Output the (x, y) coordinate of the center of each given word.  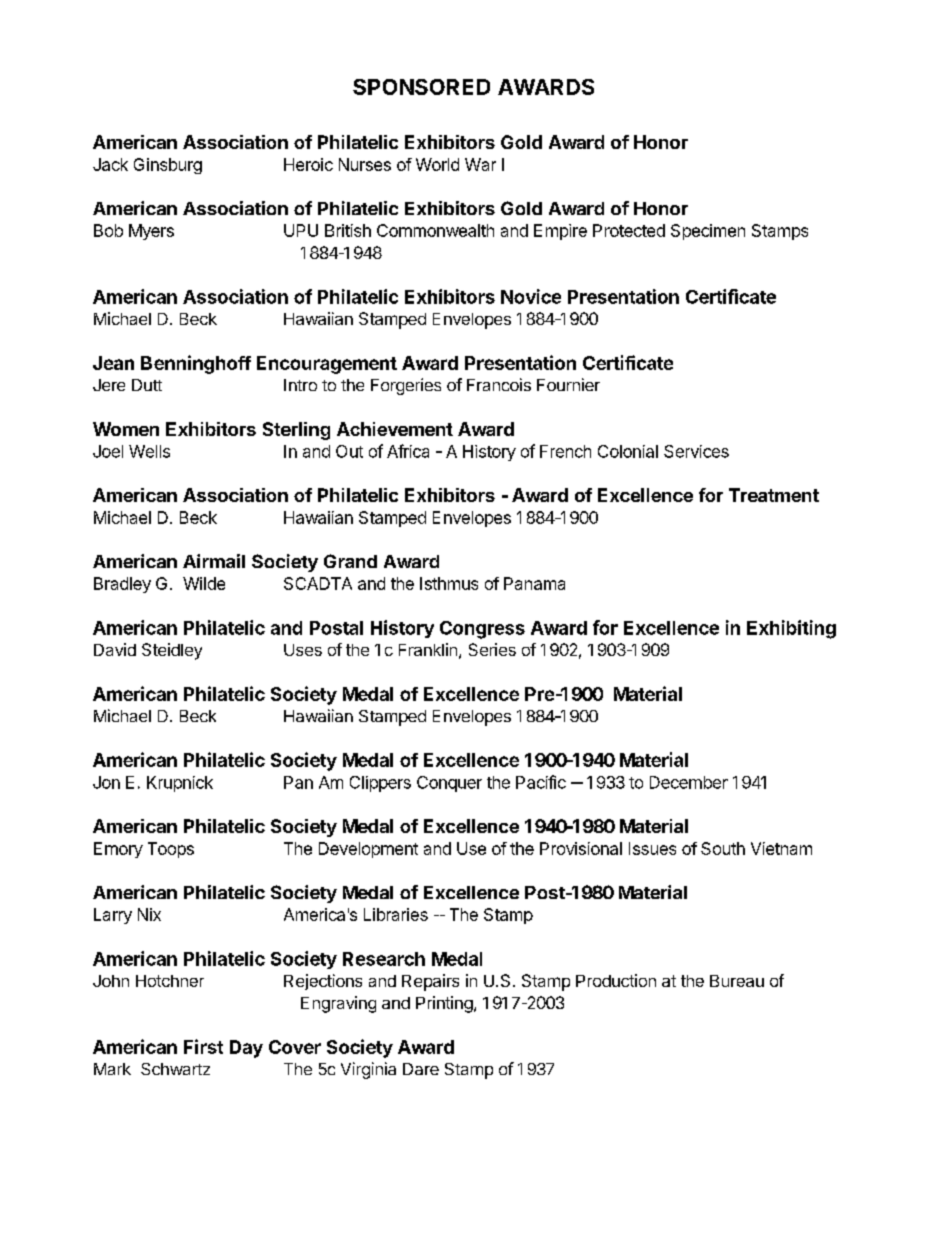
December (689, 782)
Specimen (708, 232)
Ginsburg (168, 166)
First (203, 1046)
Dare (421, 1069)
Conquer (449, 784)
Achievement (395, 429)
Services (696, 451)
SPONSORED (421, 87)
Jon (106, 782)
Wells (149, 451)
